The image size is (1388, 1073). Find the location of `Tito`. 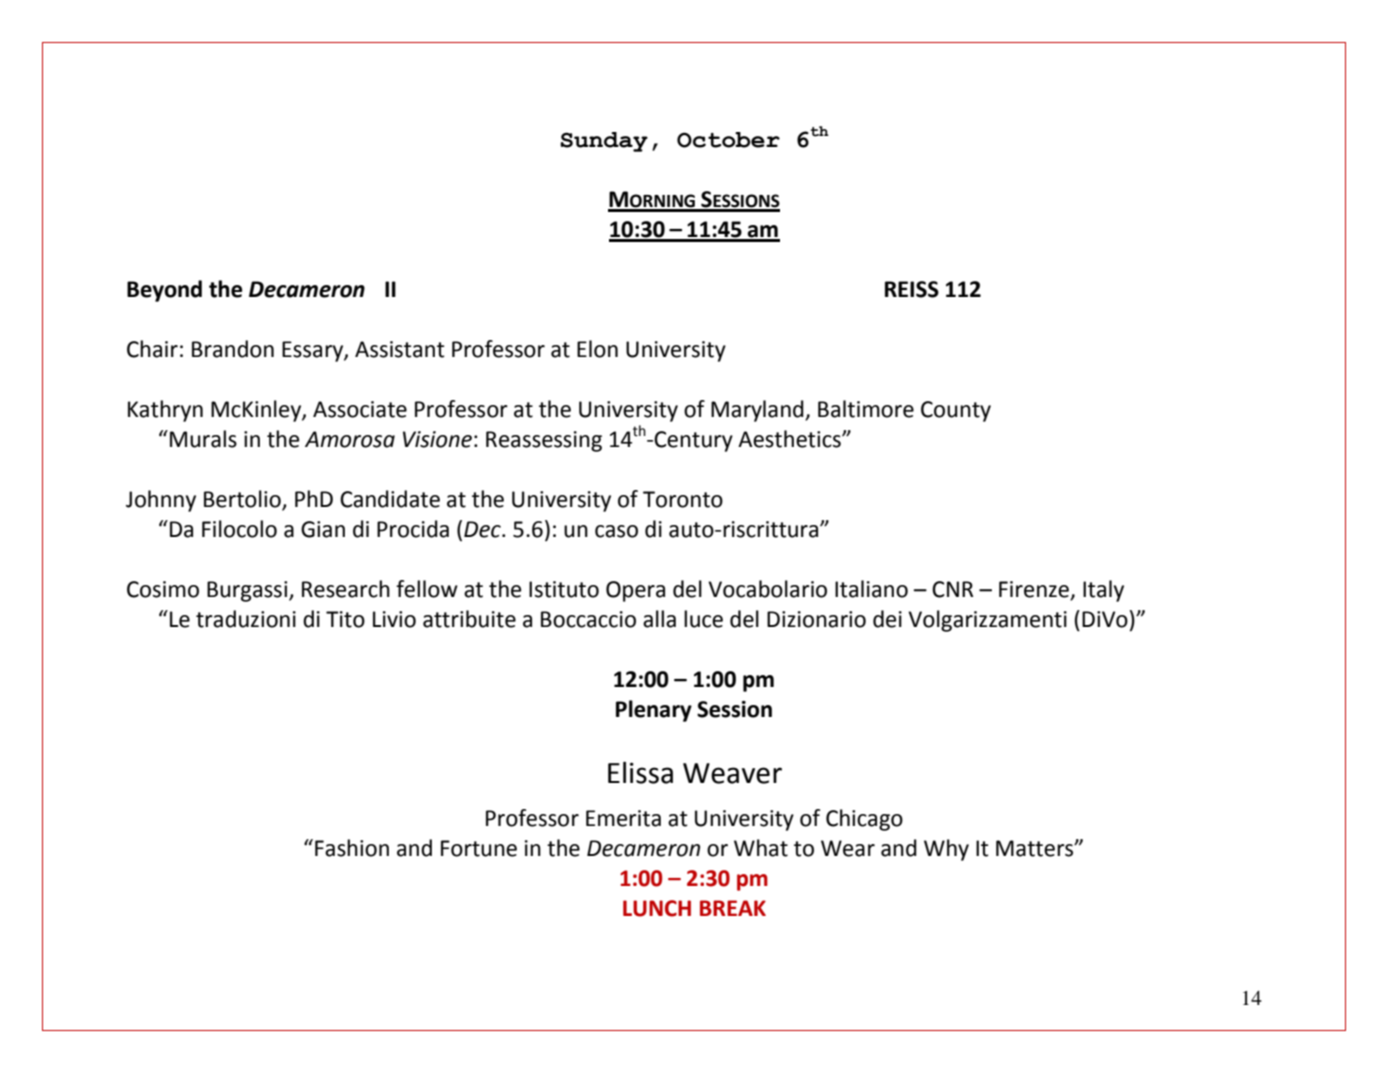

Tito is located at coordinates (345, 619).
